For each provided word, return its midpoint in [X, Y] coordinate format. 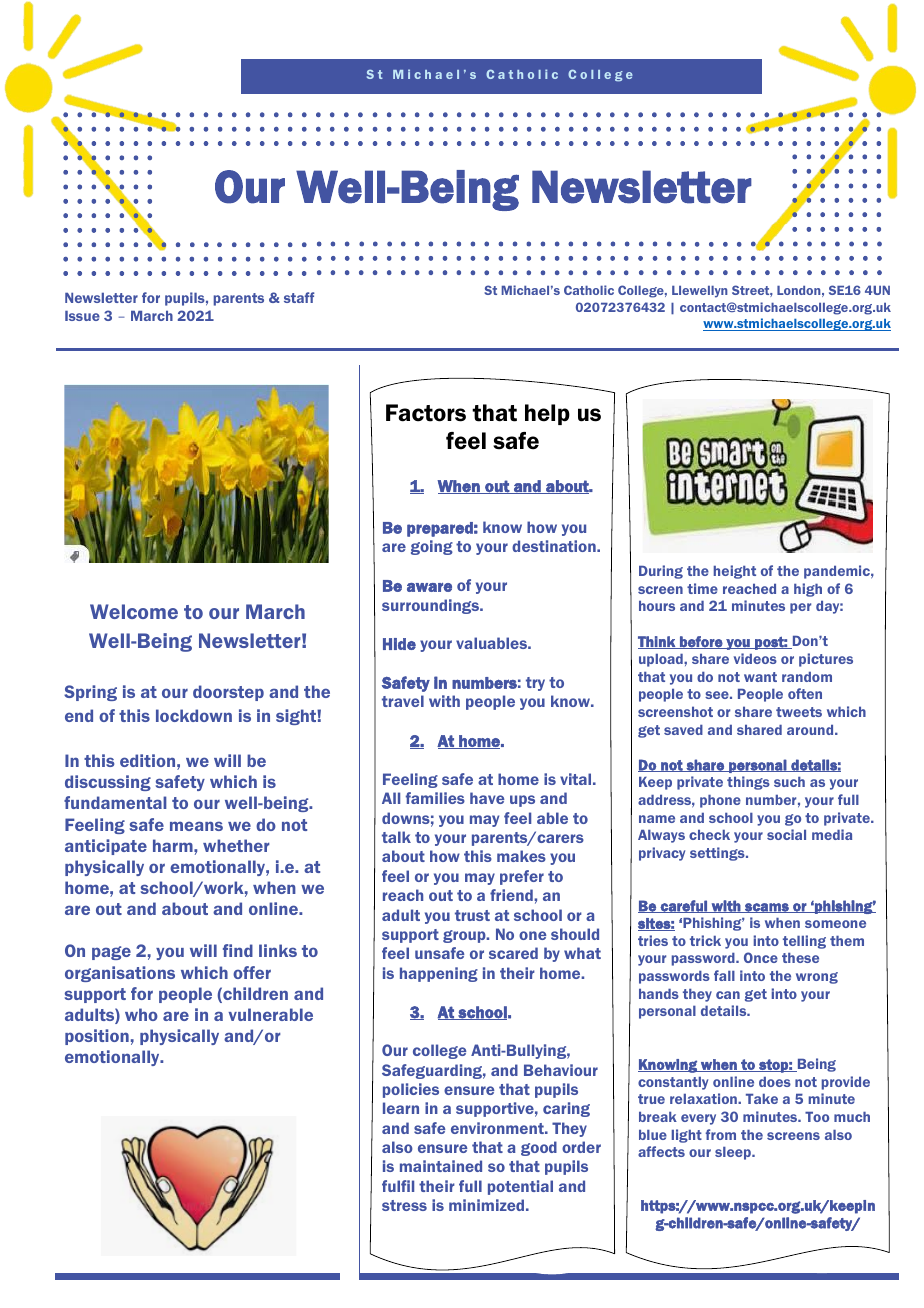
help [547, 414]
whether [236, 845]
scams [767, 908]
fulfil [398, 1186]
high [808, 590]
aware [429, 587]
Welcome [134, 611]
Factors [426, 413]
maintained [441, 1166]
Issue [82, 316]
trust [472, 915]
